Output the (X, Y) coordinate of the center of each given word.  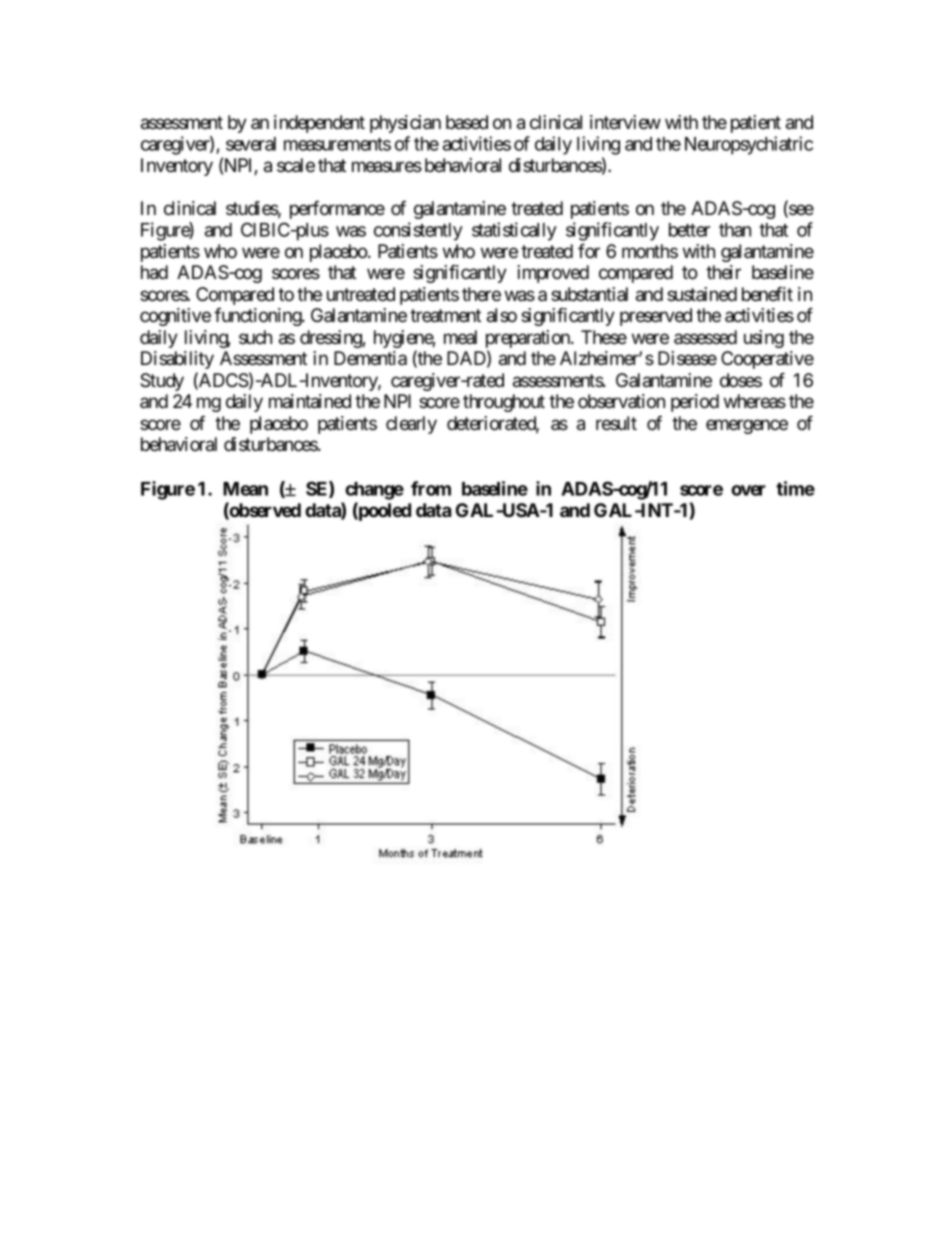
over (748, 490)
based (467, 122)
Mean (245, 489)
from (431, 488)
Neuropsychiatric (749, 145)
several (251, 144)
